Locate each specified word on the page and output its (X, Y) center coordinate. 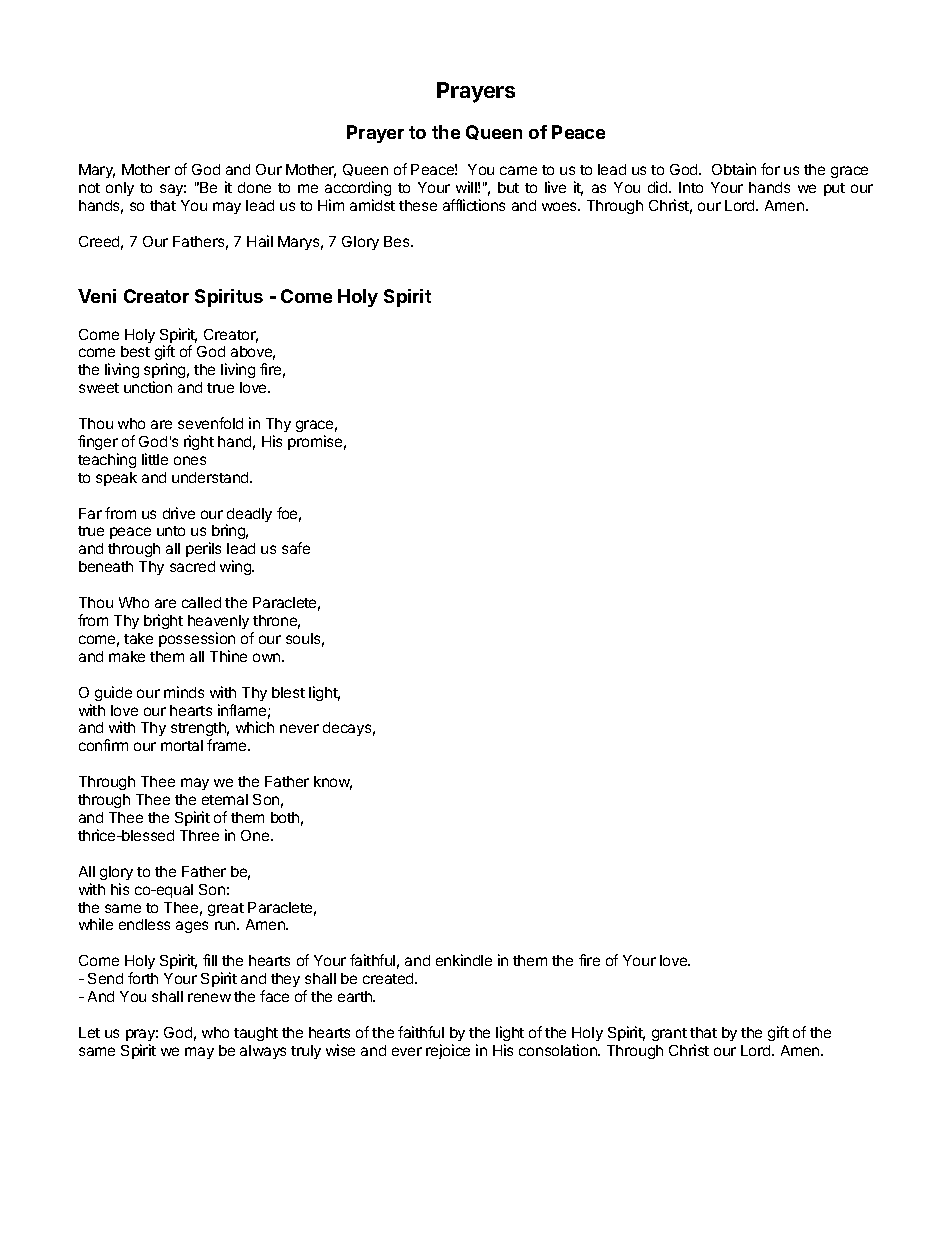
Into (691, 187)
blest (288, 692)
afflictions (474, 205)
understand (211, 477)
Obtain (734, 169)
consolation (559, 1050)
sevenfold (210, 423)
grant (669, 1034)
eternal (225, 799)
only (120, 189)
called (201, 602)
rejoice (448, 1051)
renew (209, 997)
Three (199, 835)
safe (296, 548)
